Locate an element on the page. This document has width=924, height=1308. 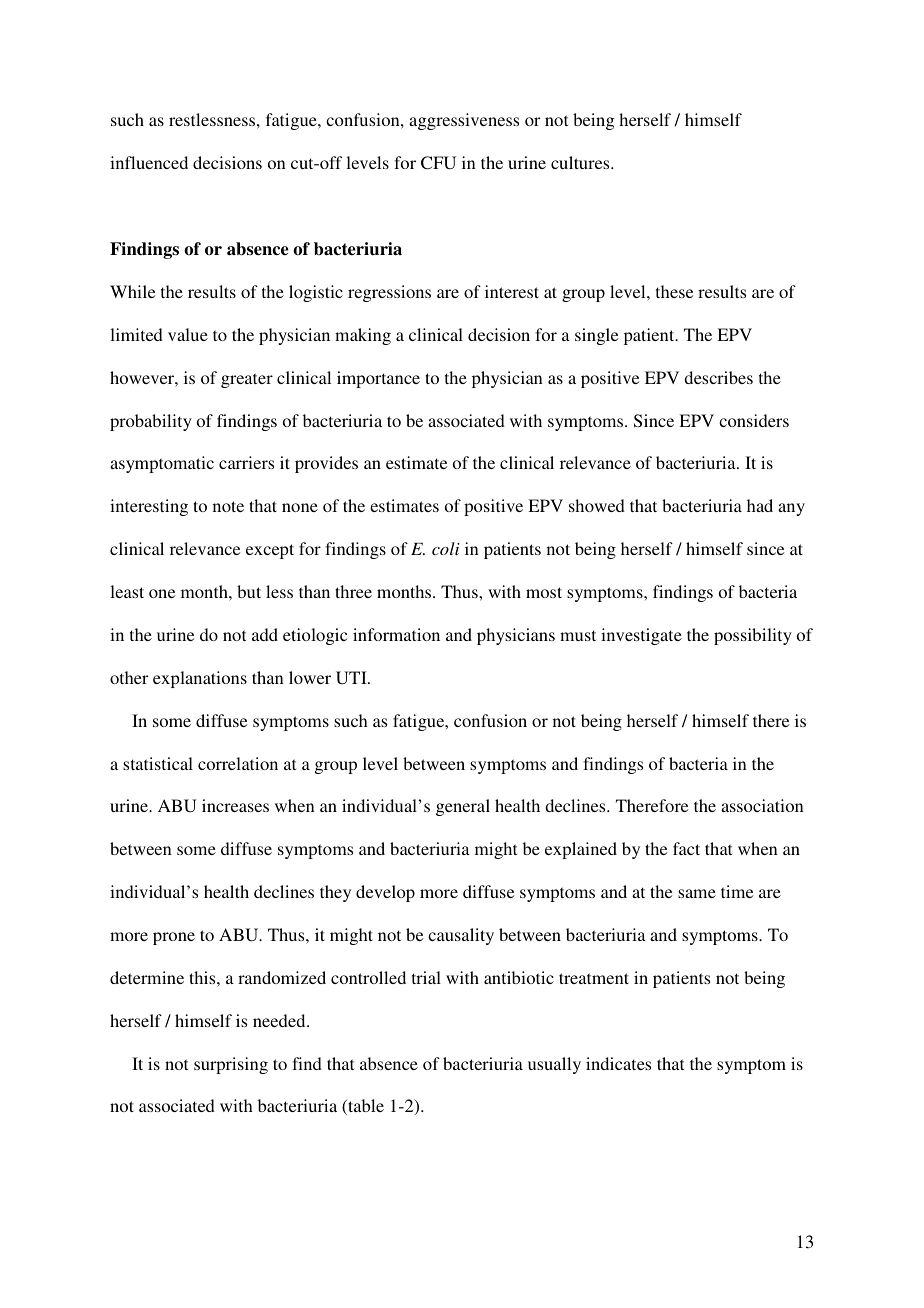
association is located at coordinates (762, 805).
